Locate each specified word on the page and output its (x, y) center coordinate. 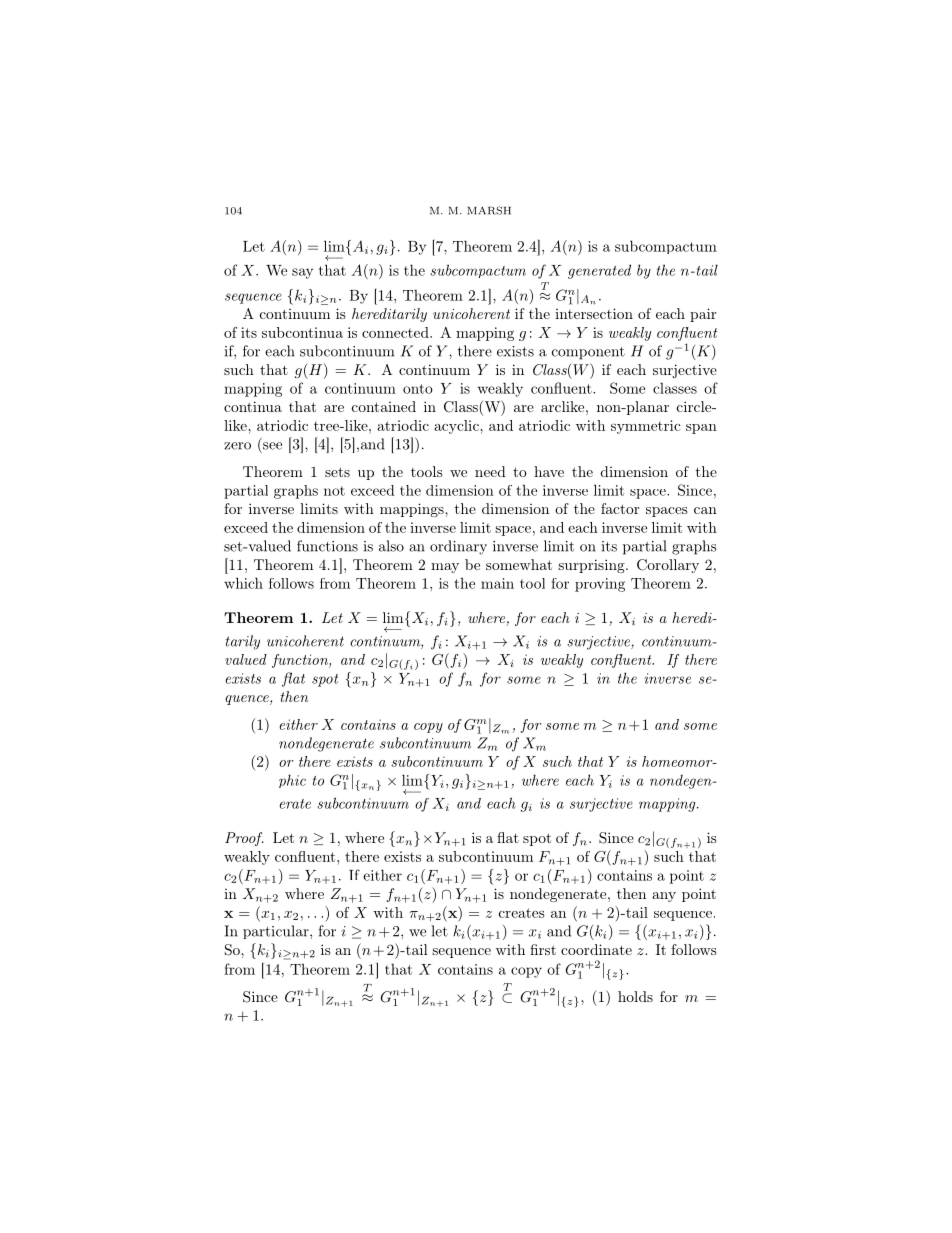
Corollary (668, 566)
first (543, 949)
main (497, 583)
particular (277, 932)
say (302, 273)
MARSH (489, 210)
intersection (594, 313)
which (243, 583)
